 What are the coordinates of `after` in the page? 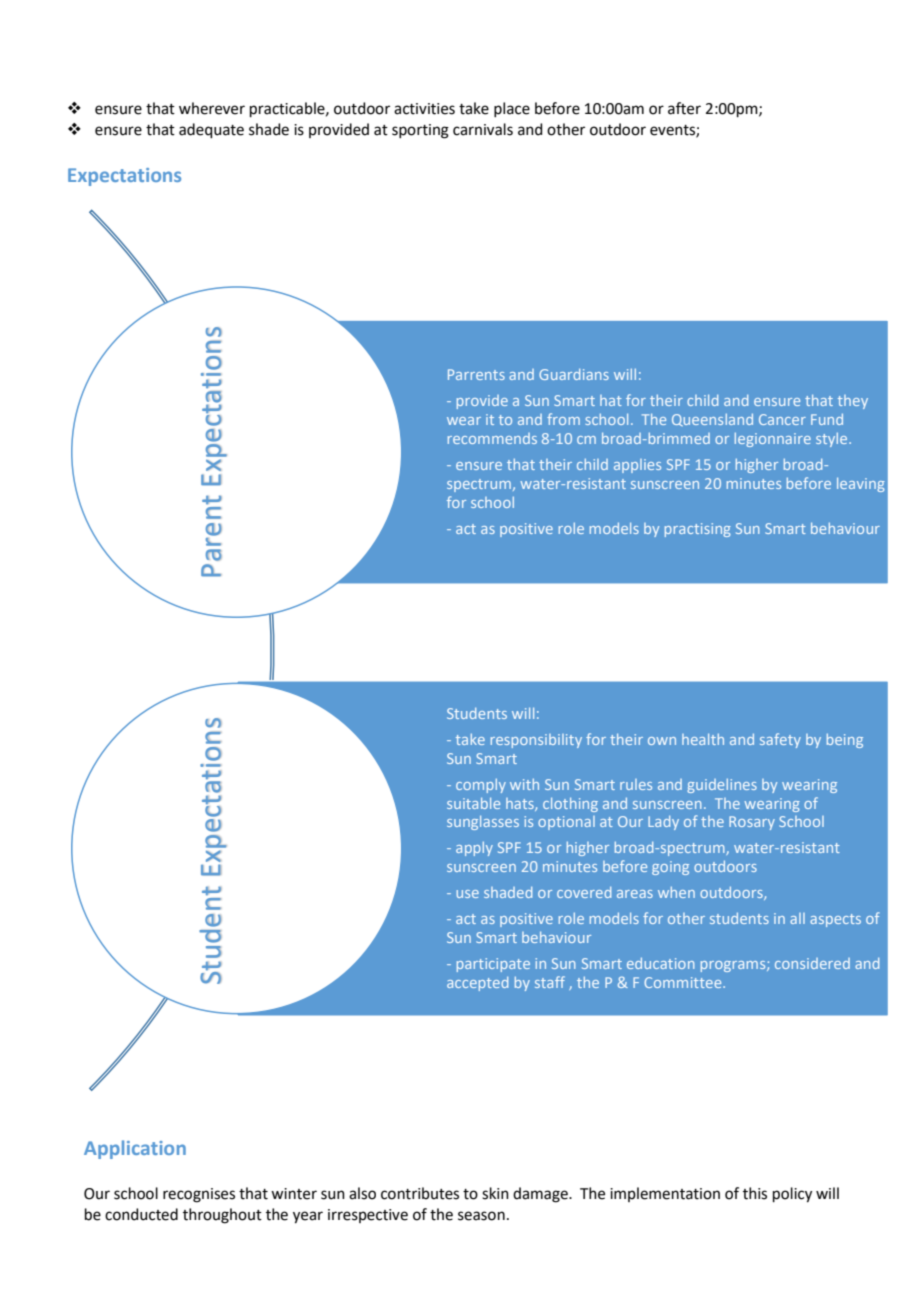 It's located at (684, 108).
